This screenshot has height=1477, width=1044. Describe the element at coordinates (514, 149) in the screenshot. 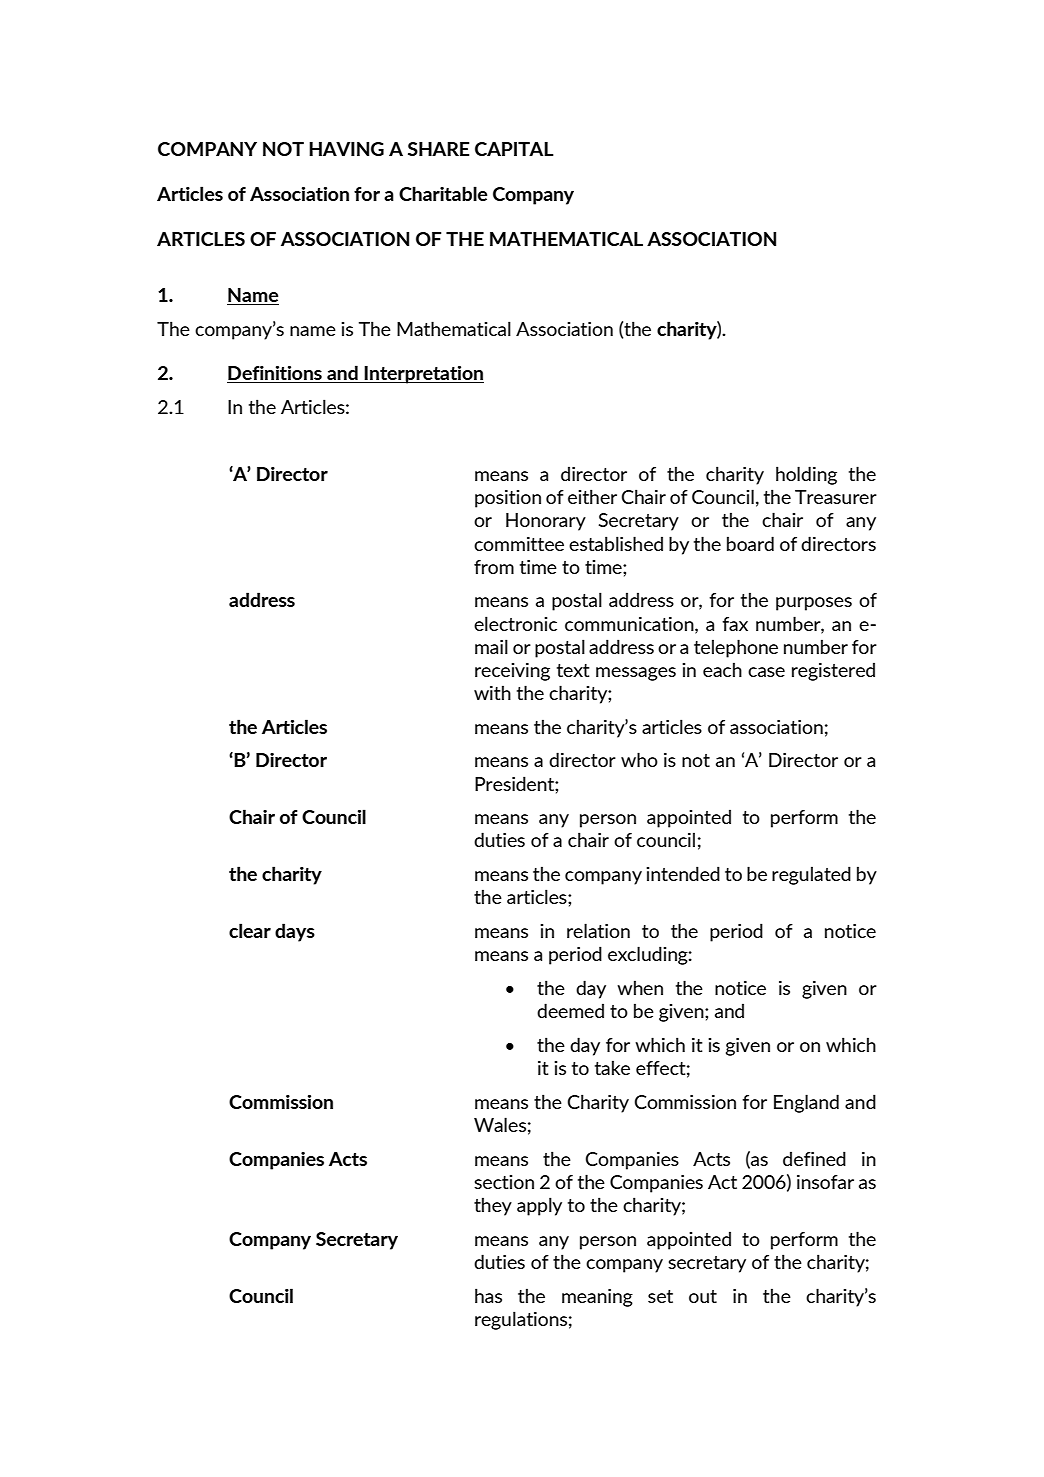

I see `CAPITAL` at that location.
